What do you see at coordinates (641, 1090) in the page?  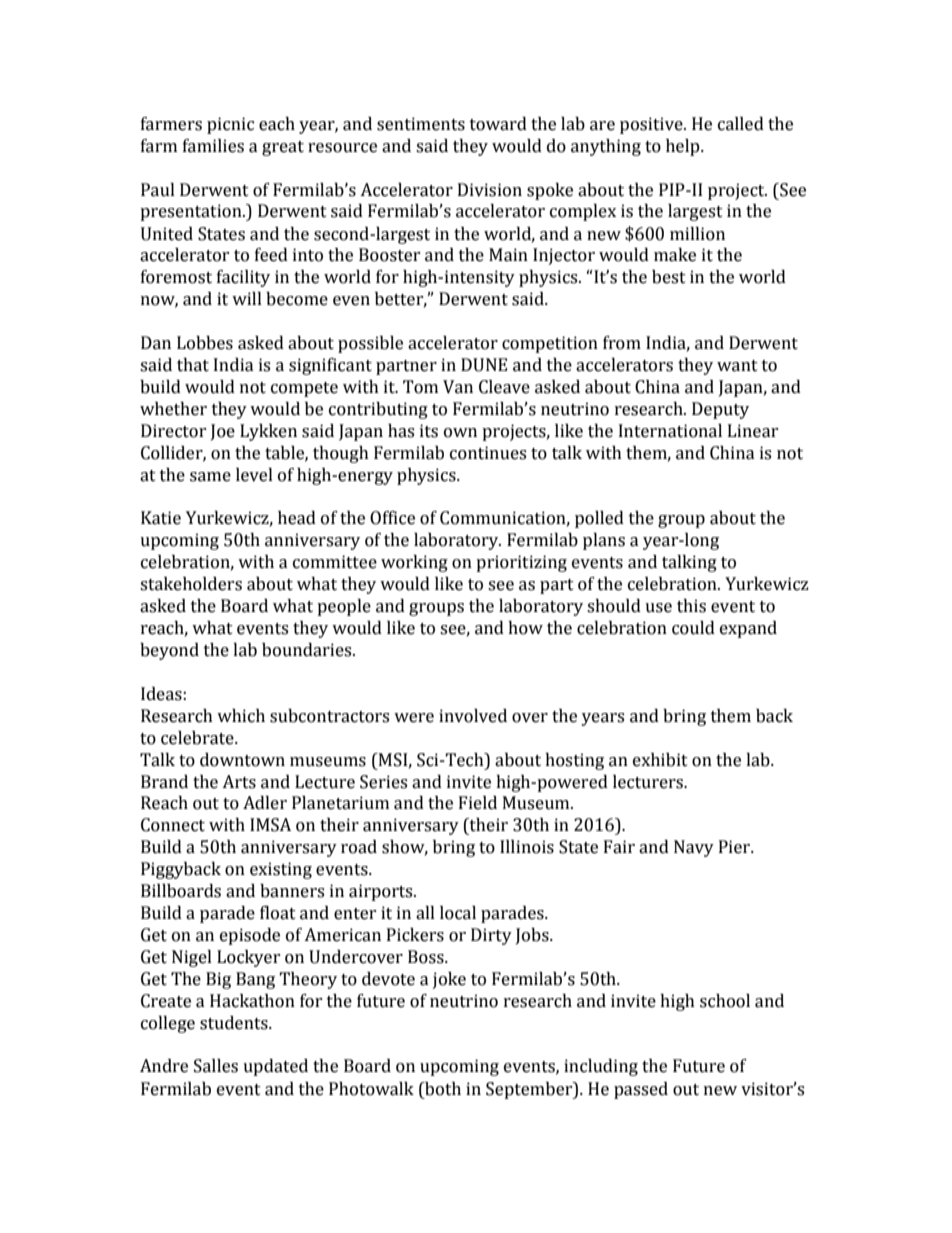 I see `passed` at bounding box center [641, 1090].
